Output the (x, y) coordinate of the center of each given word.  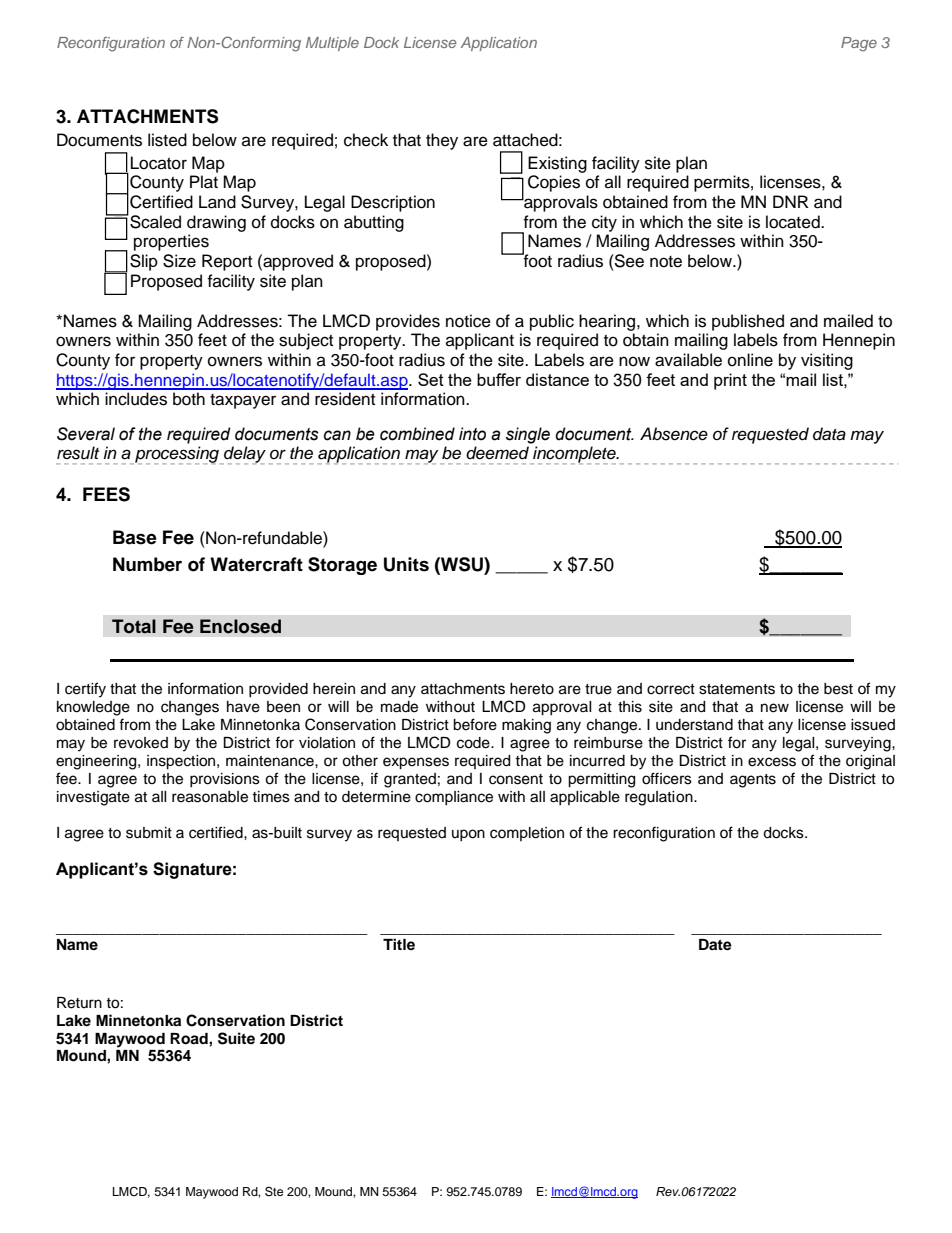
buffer (499, 379)
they (442, 141)
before (475, 724)
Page (859, 44)
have (243, 707)
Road (190, 1039)
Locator (159, 163)
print (730, 381)
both (189, 399)
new (775, 708)
